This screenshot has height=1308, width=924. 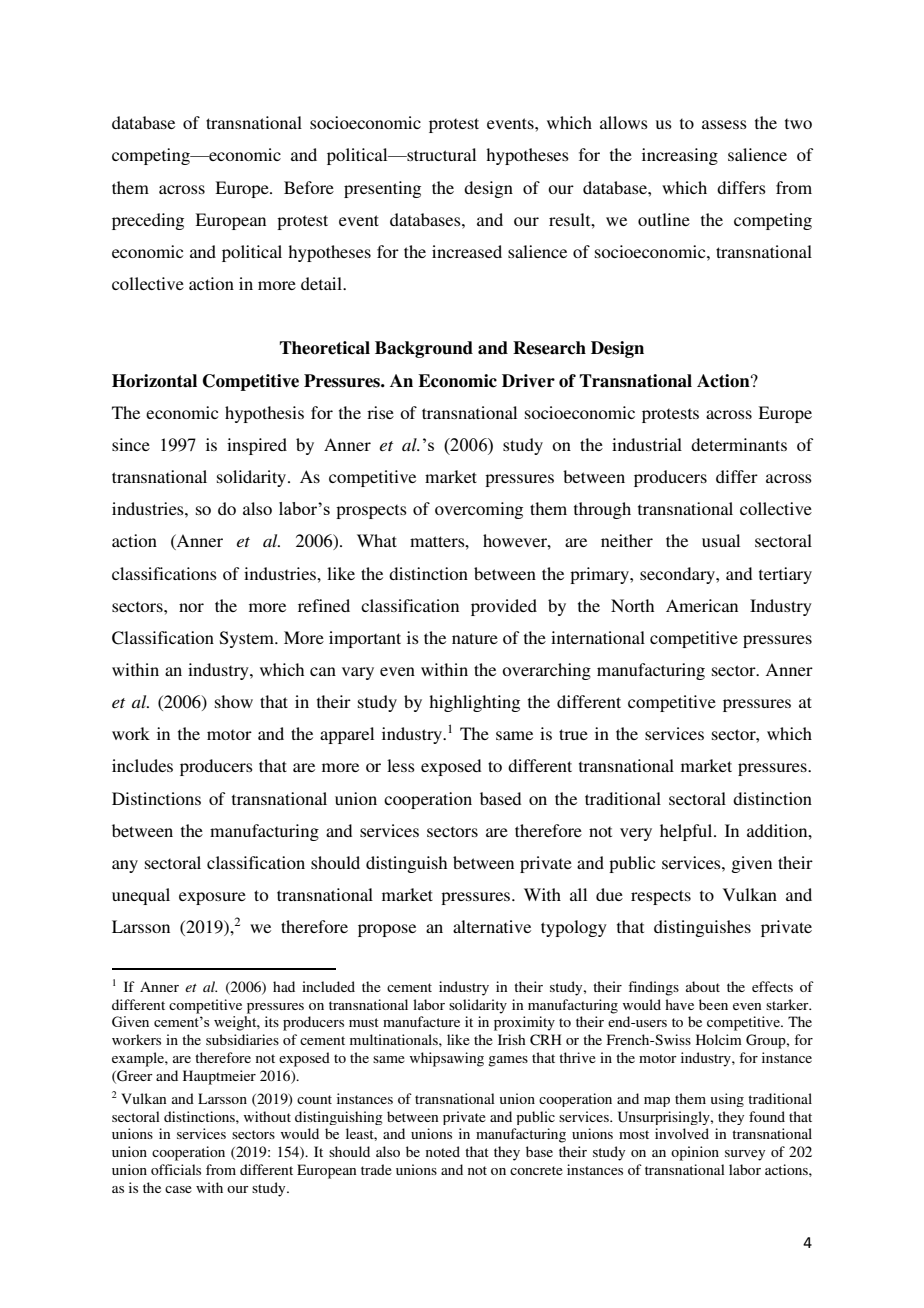 I want to click on determinants, so click(x=739, y=444).
